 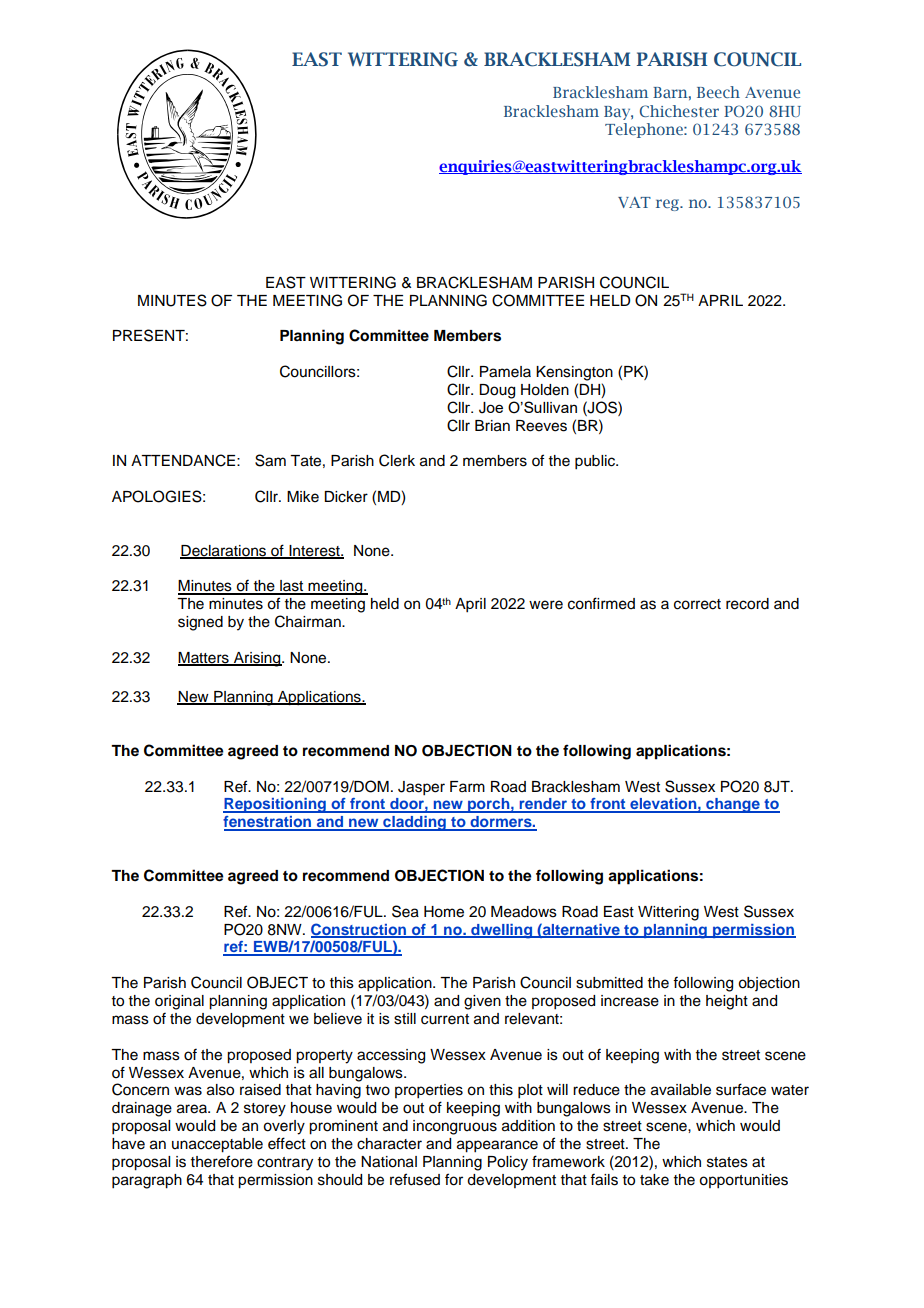 What do you see at coordinates (217, 1145) in the screenshot?
I see `unacceptable` at bounding box center [217, 1145].
